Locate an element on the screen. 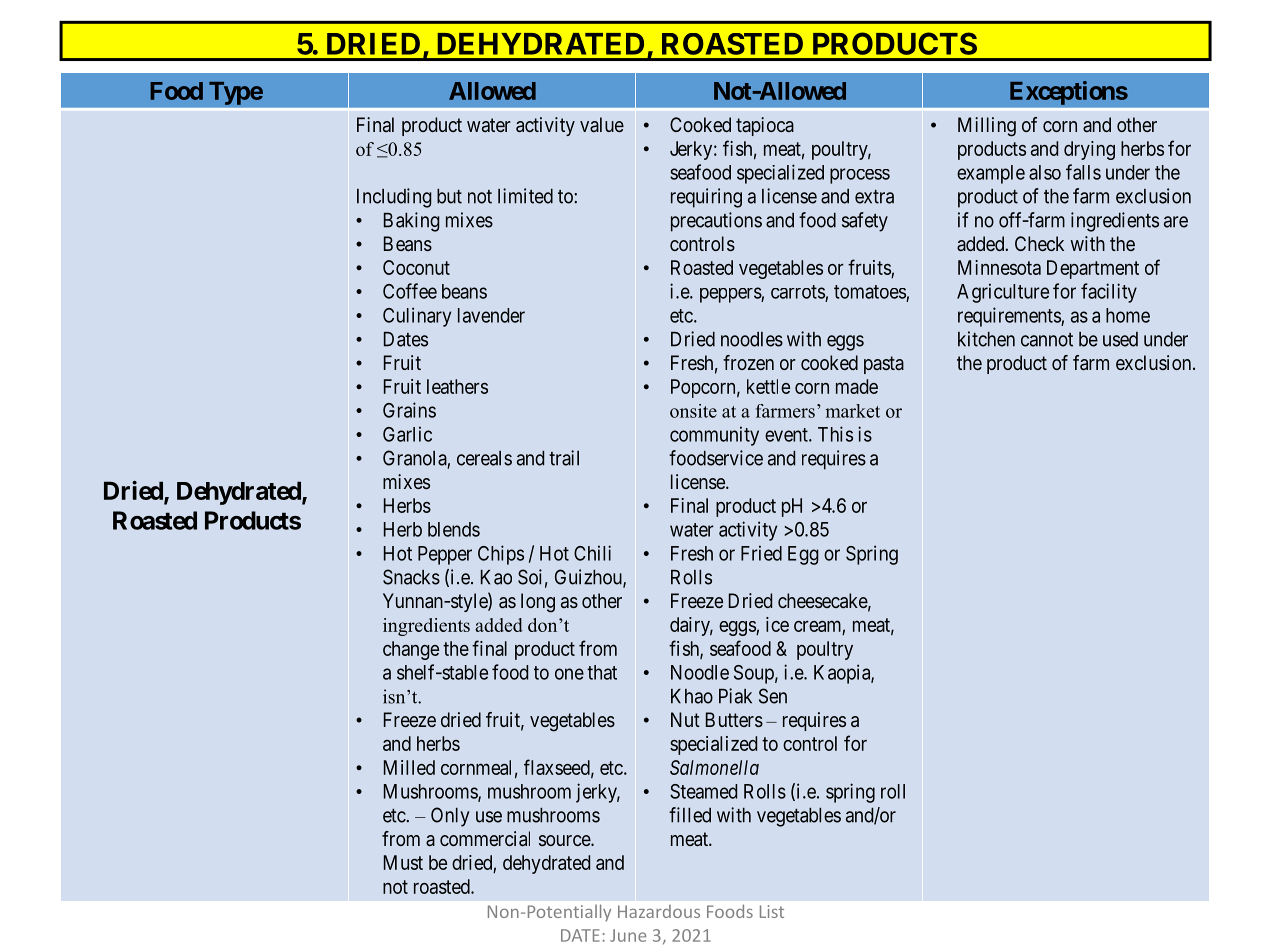 The width and height of the screenshot is (1271, 952). tapioca is located at coordinates (765, 126).
